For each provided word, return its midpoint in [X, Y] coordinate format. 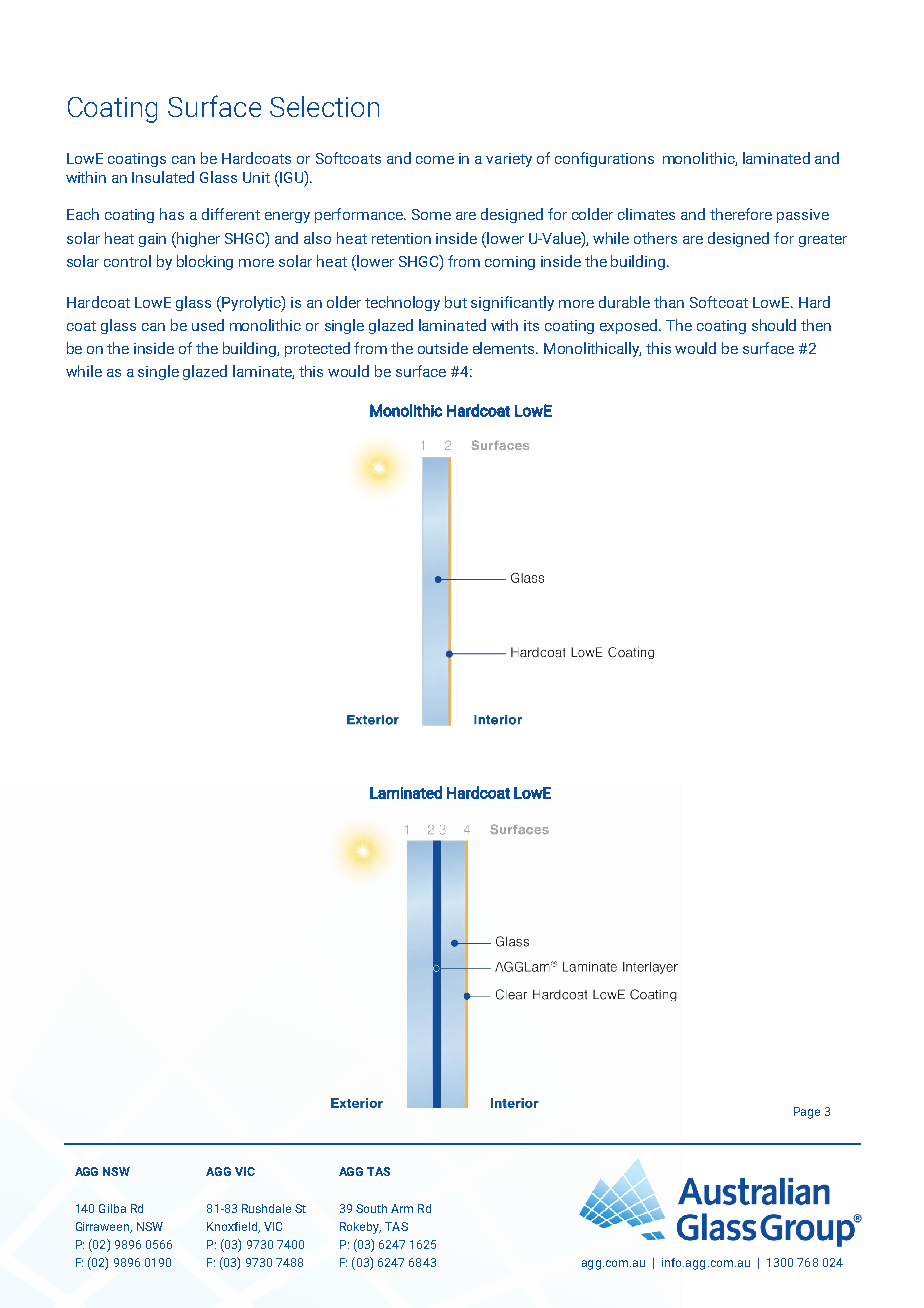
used [208, 325]
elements [505, 348]
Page [807, 1113]
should [774, 325]
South [371, 1208]
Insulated [163, 177]
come [435, 160]
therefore [741, 214]
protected [317, 349]
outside [443, 348]
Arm [402, 1208]
